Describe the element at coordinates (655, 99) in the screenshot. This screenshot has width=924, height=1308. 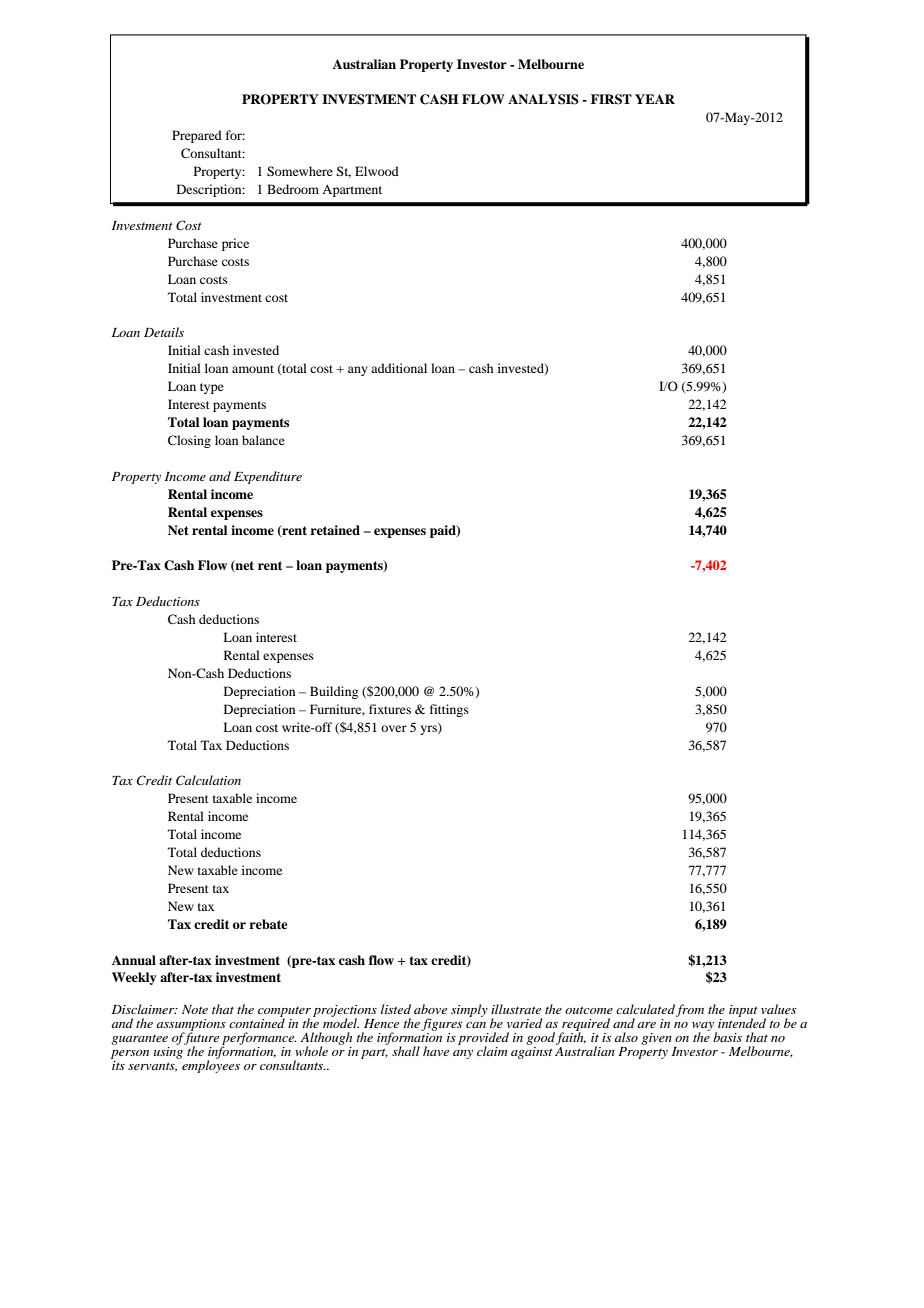
I see `YEAR` at that location.
